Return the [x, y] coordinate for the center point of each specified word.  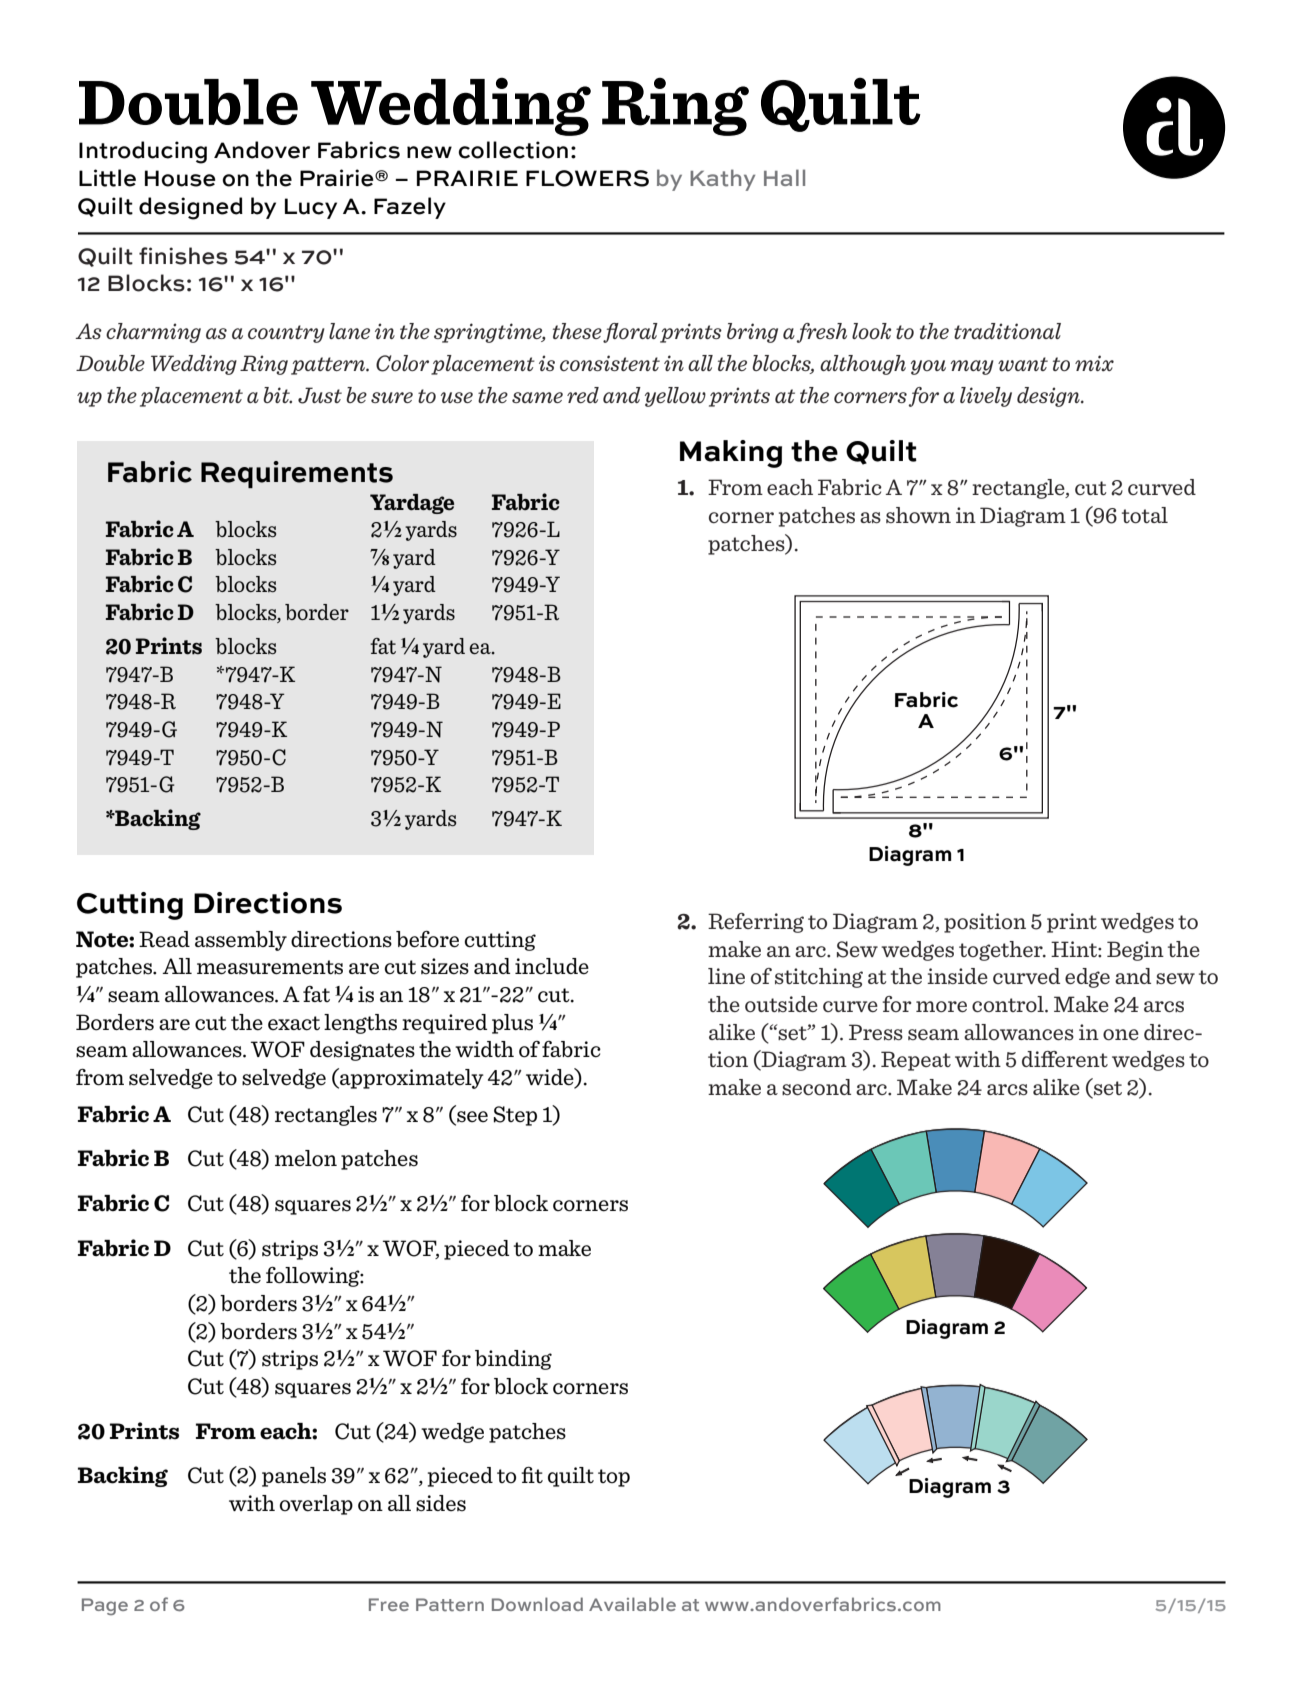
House [180, 178]
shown [918, 515]
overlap [316, 1505]
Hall [784, 177]
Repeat [916, 1061]
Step [515, 1116]
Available [632, 1604]
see [472, 1116]
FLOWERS [587, 178]
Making [731, 454]
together [1002, 951]
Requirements [297, 474]
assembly [241, 941]
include [552, 966]
